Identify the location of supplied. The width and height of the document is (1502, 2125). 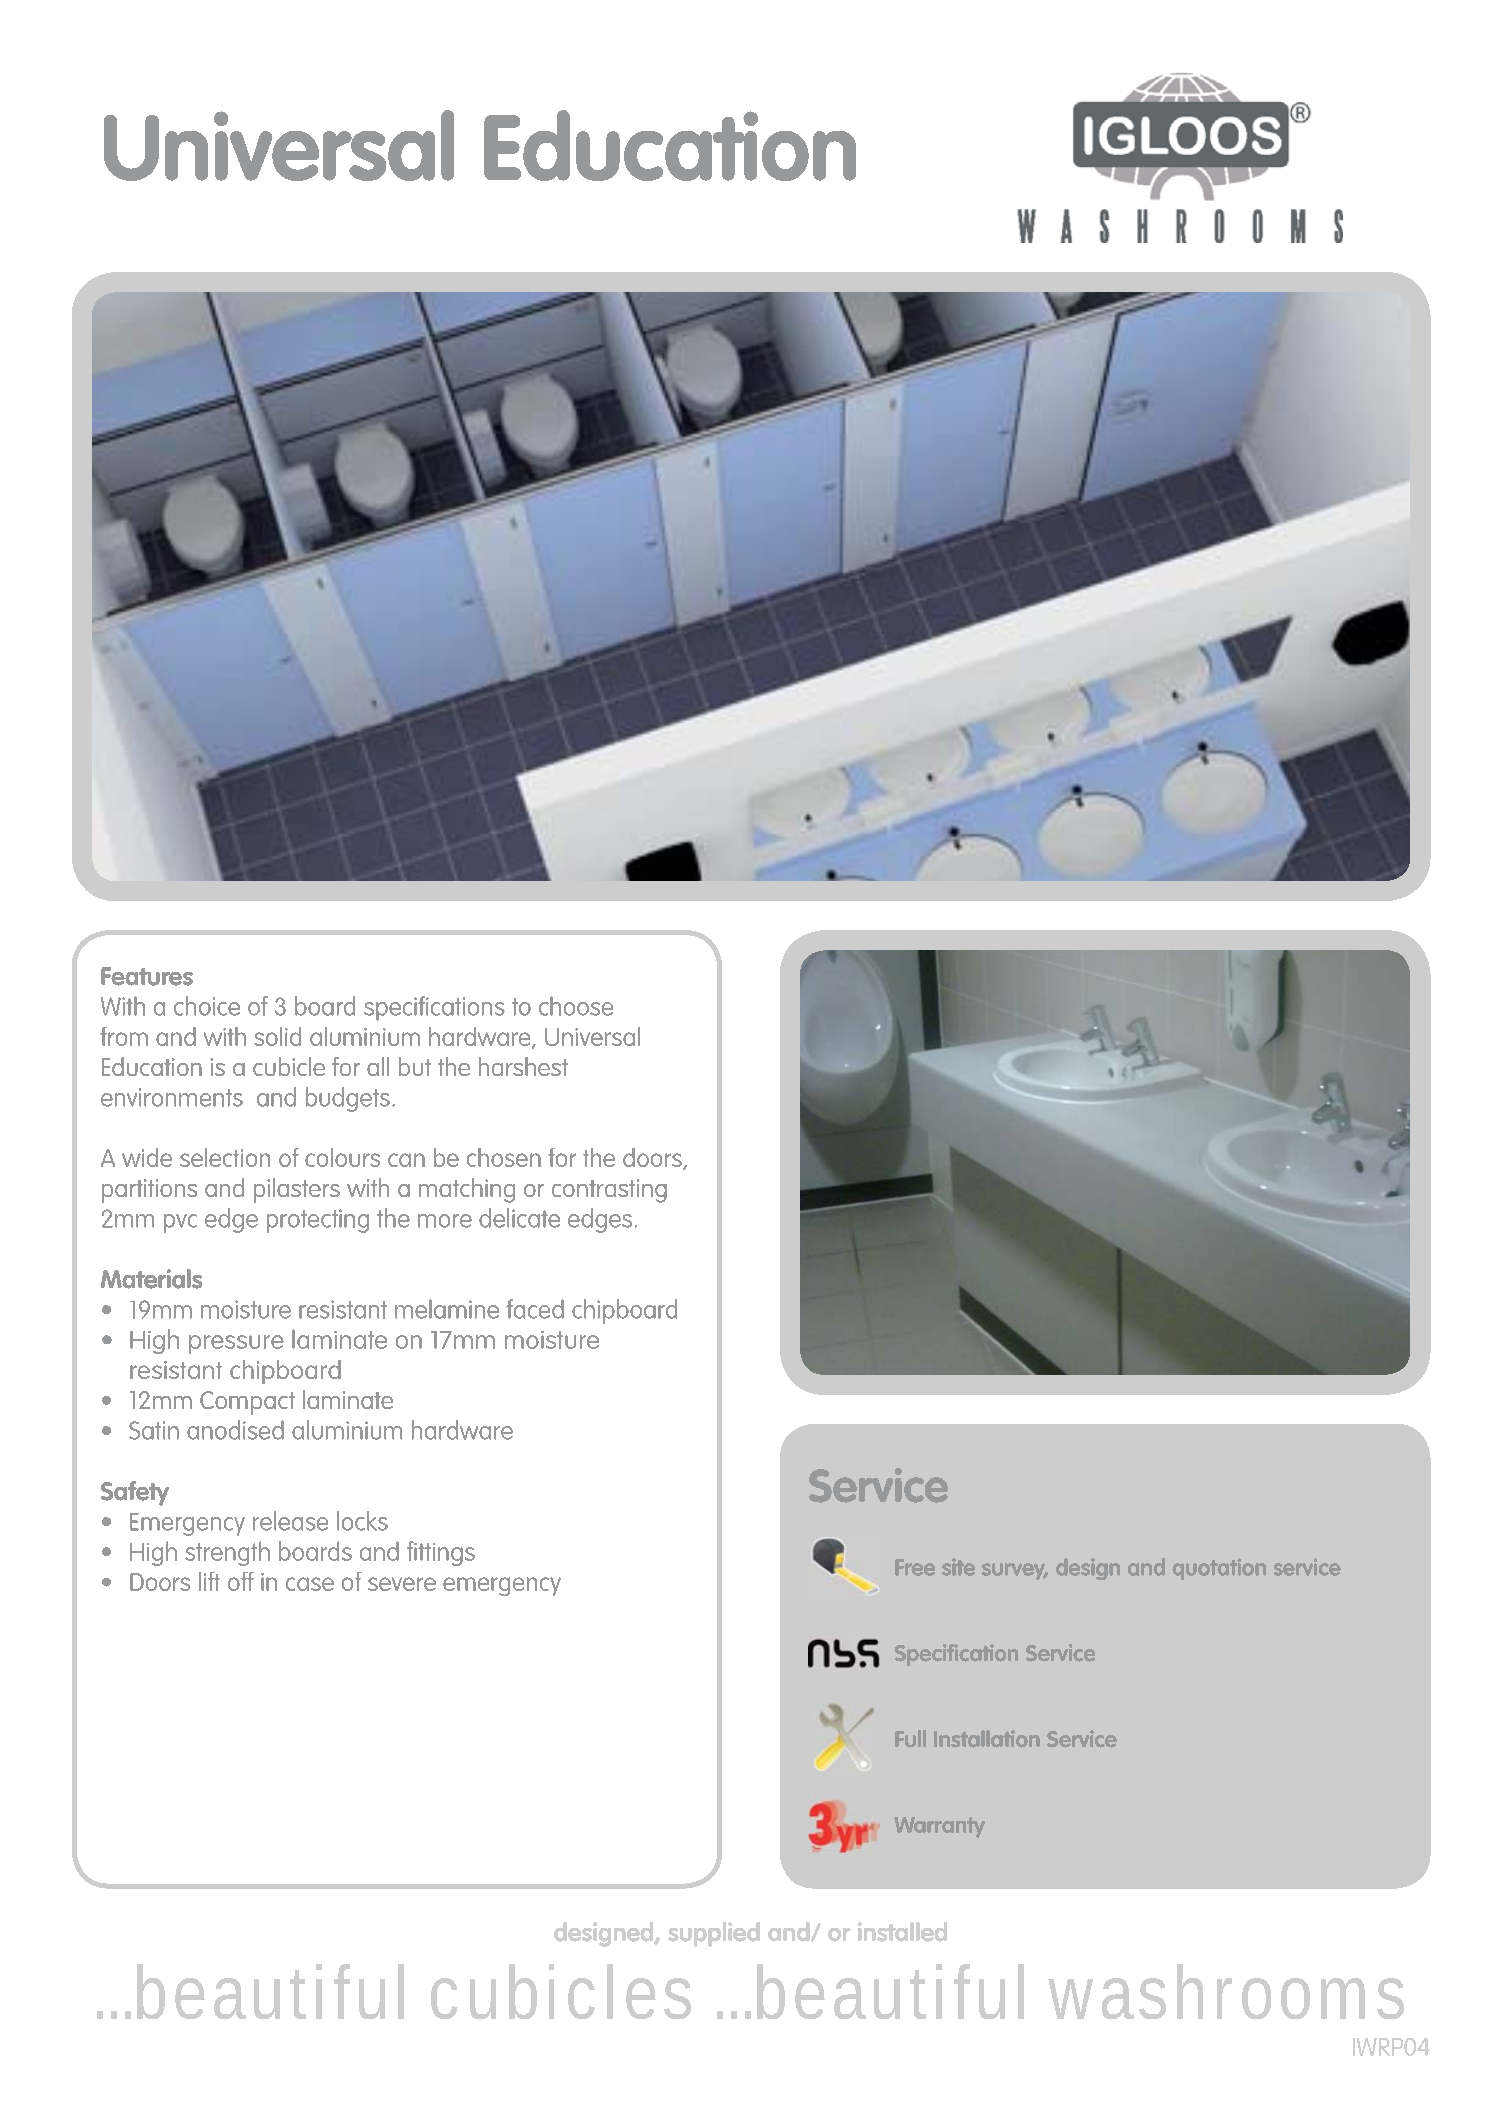
(714, 1934).
